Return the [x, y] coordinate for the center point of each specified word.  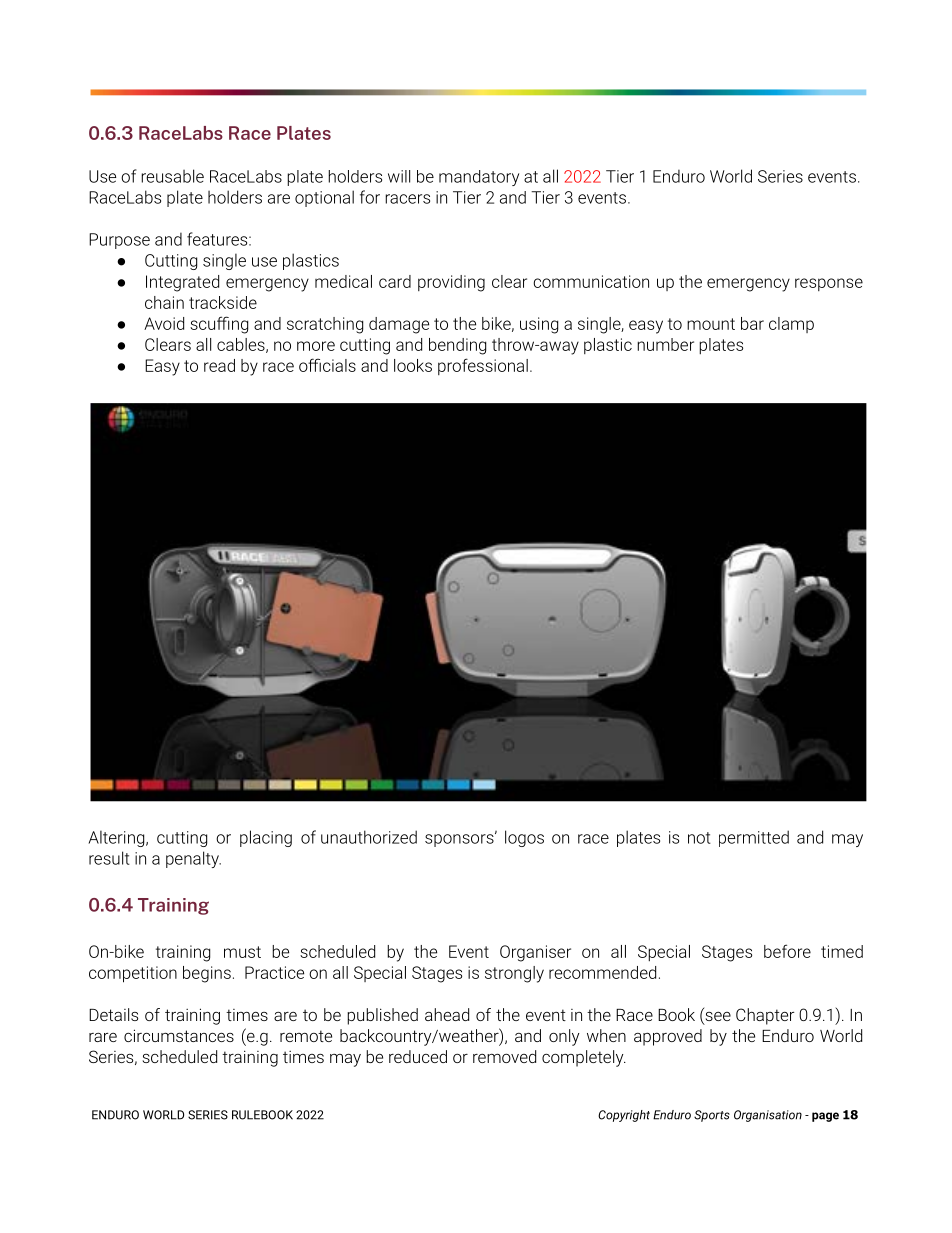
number [665, 344]
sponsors [460, 839]
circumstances [179, 1035]
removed [504, 1056]
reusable [172, 176]
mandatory [479, 178]
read [219, 365]
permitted [754, 838]
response [829, 284]
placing [266, 838]
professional [483, 366]
